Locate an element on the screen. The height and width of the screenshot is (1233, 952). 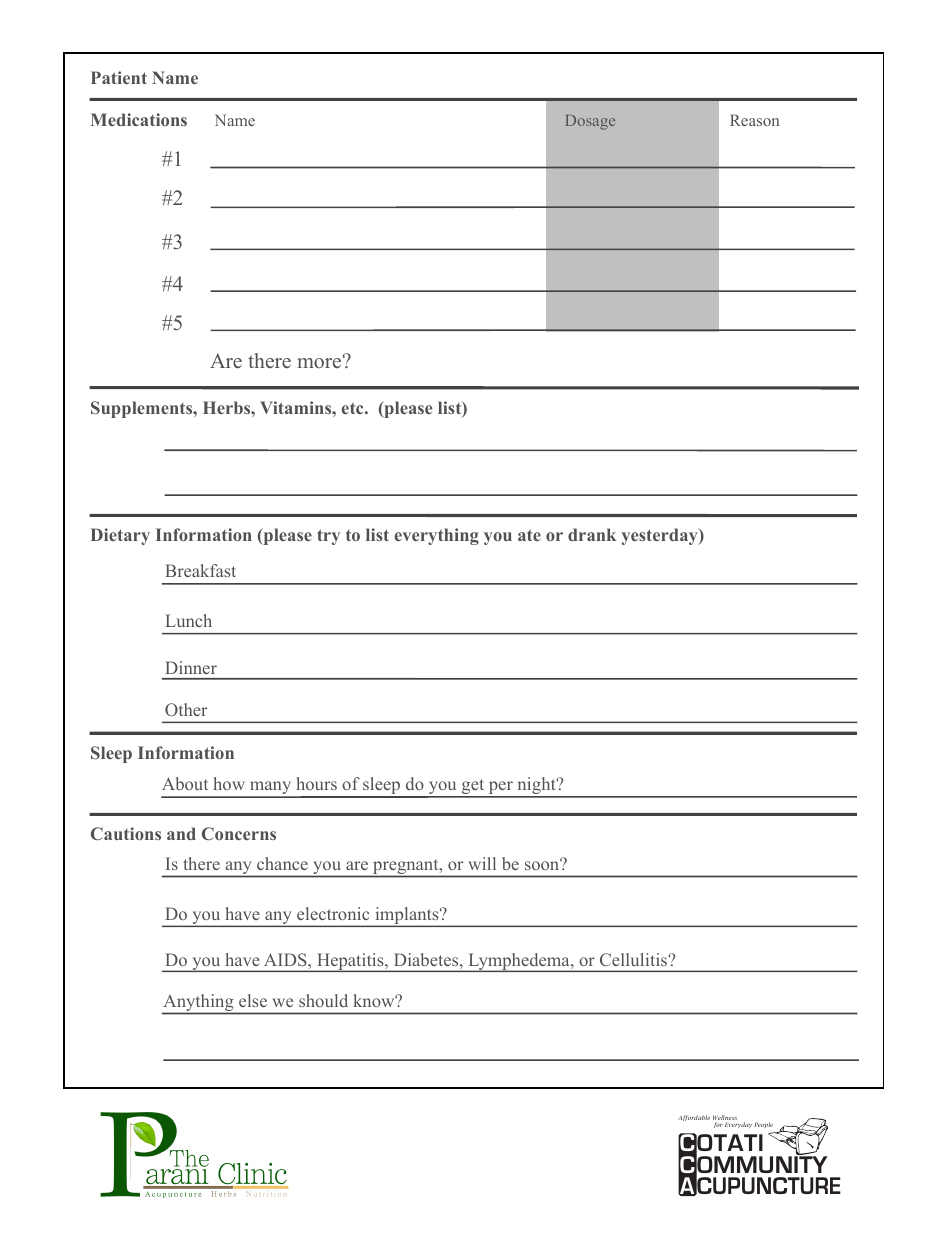
Medications is located at coordinates (139, 119).
